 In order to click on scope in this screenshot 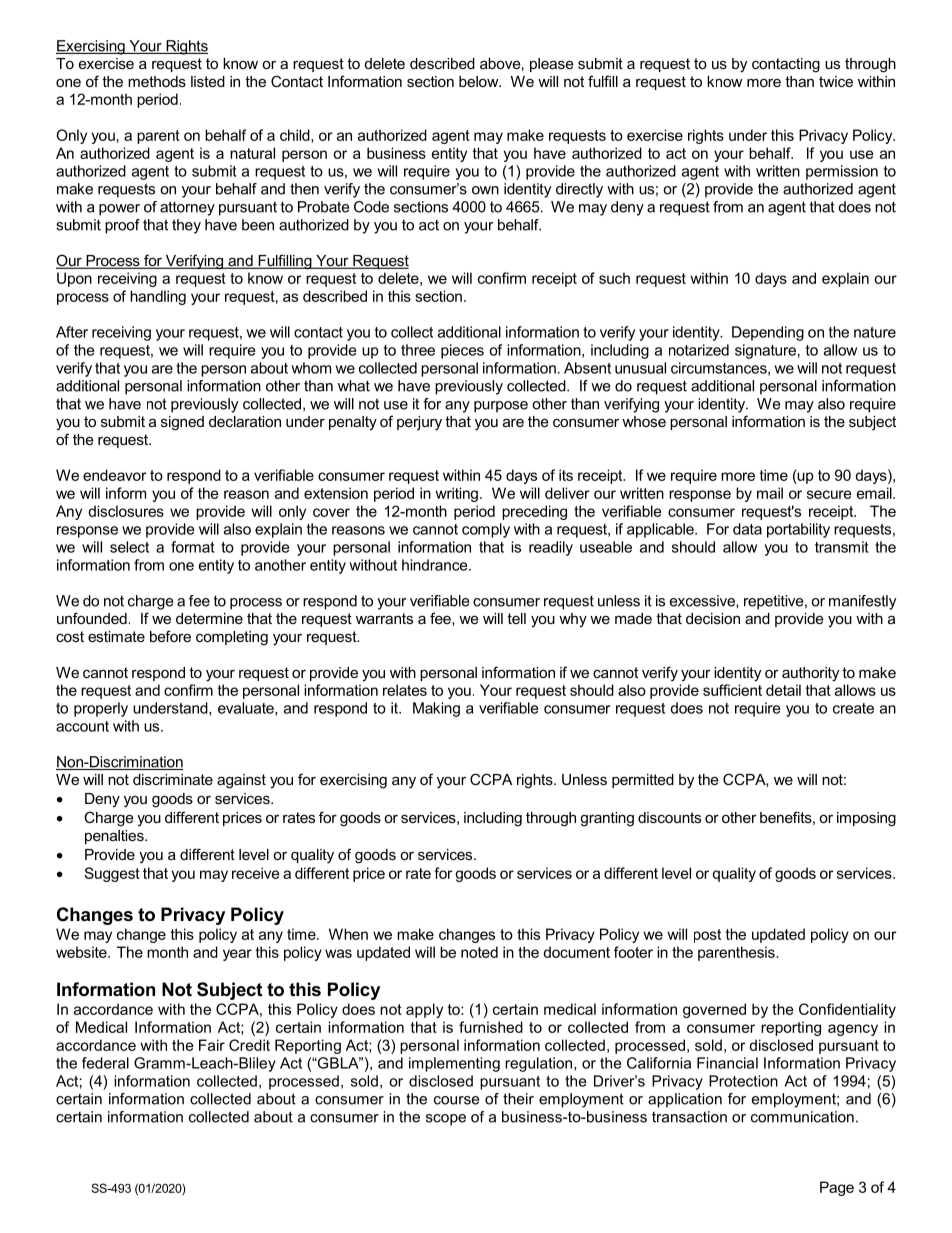, I will do `click(446, 1120)`.
